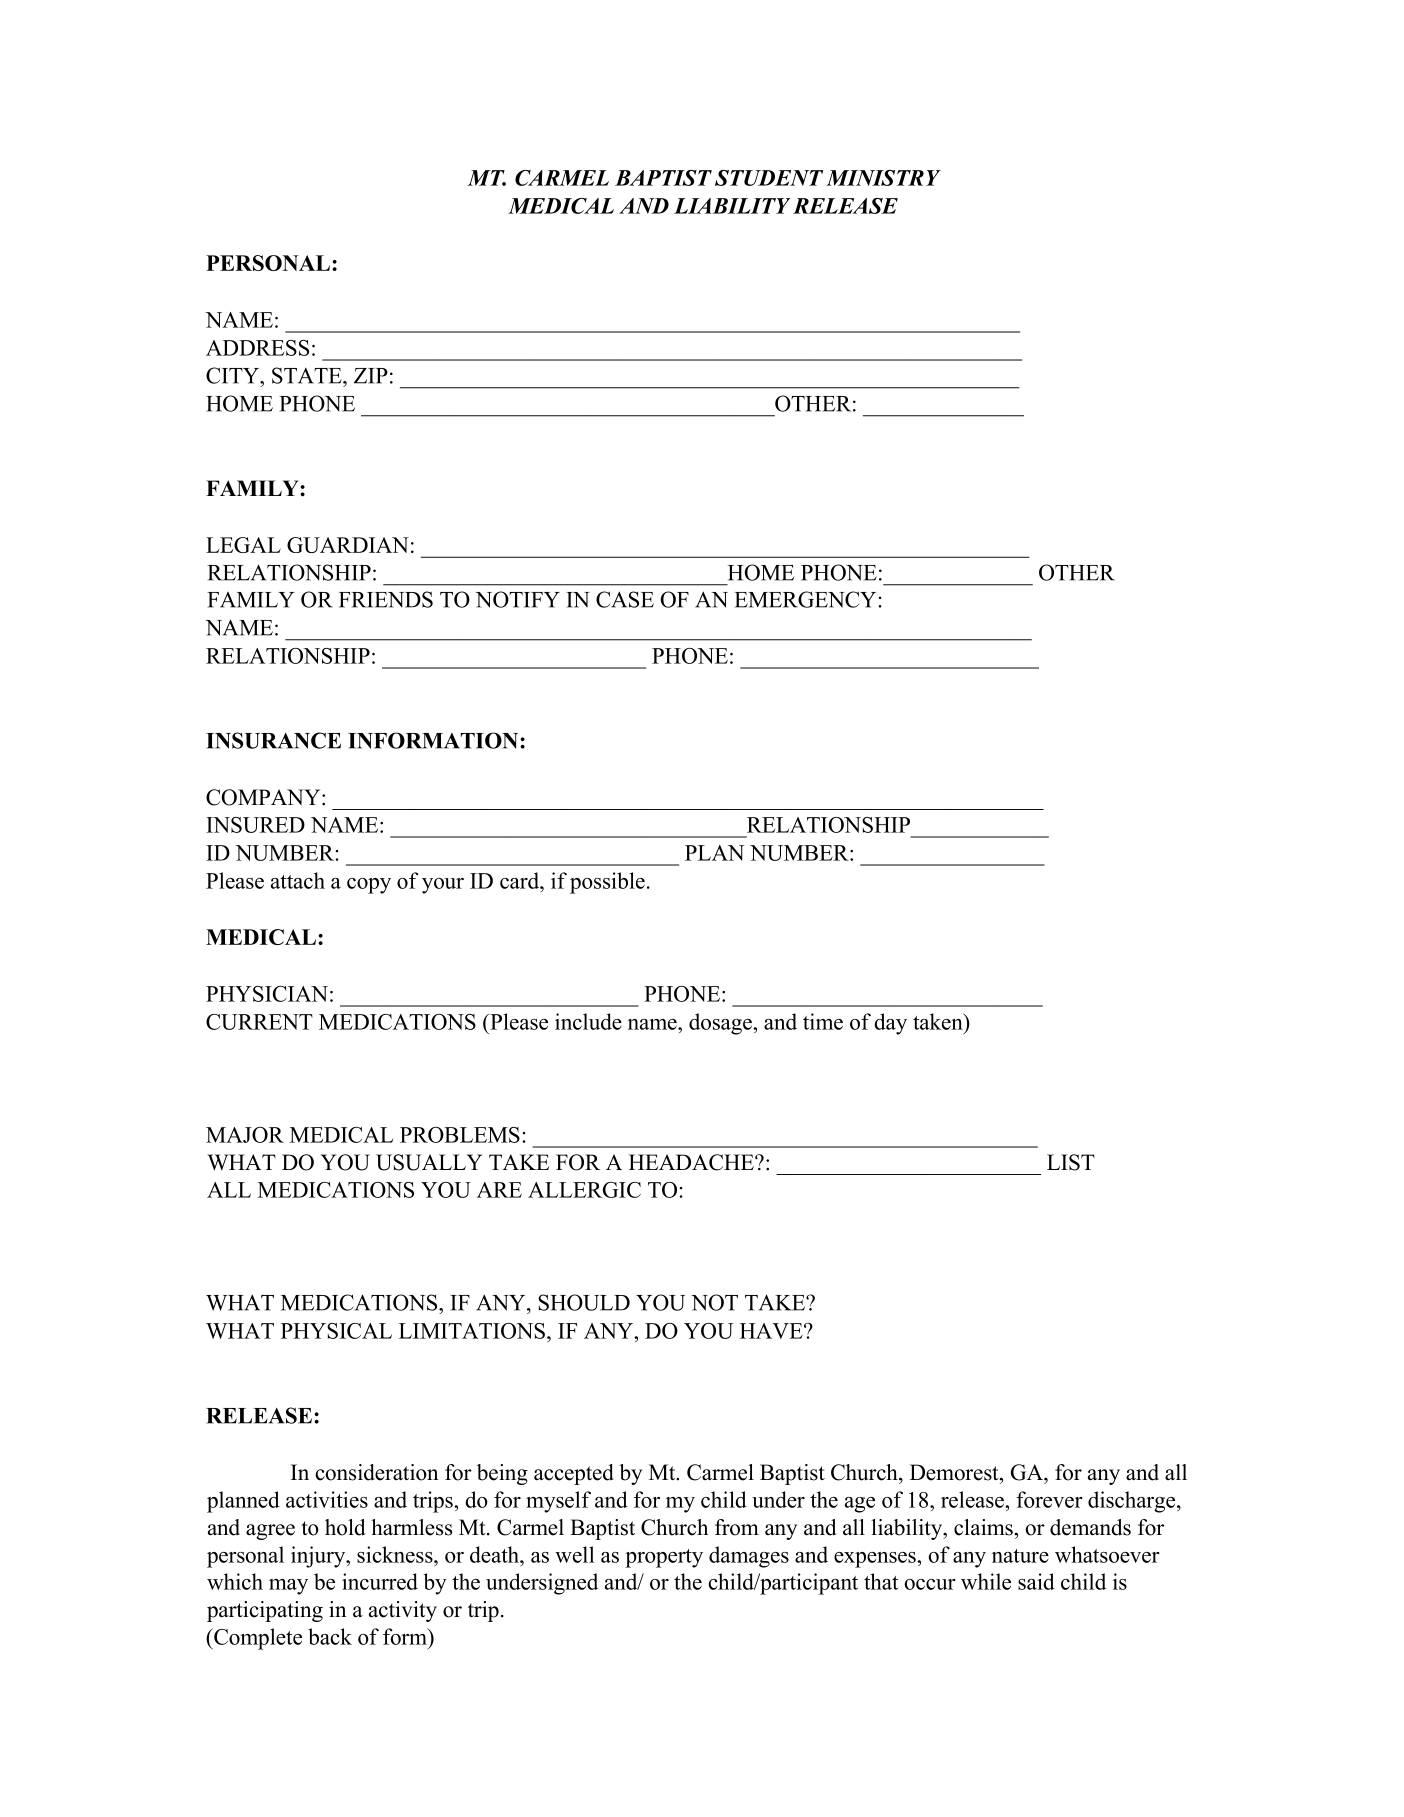  What do you see at coordinates (1071, 1162) in the image?
I see `LIST` at bounding box center [1071, 1162].
